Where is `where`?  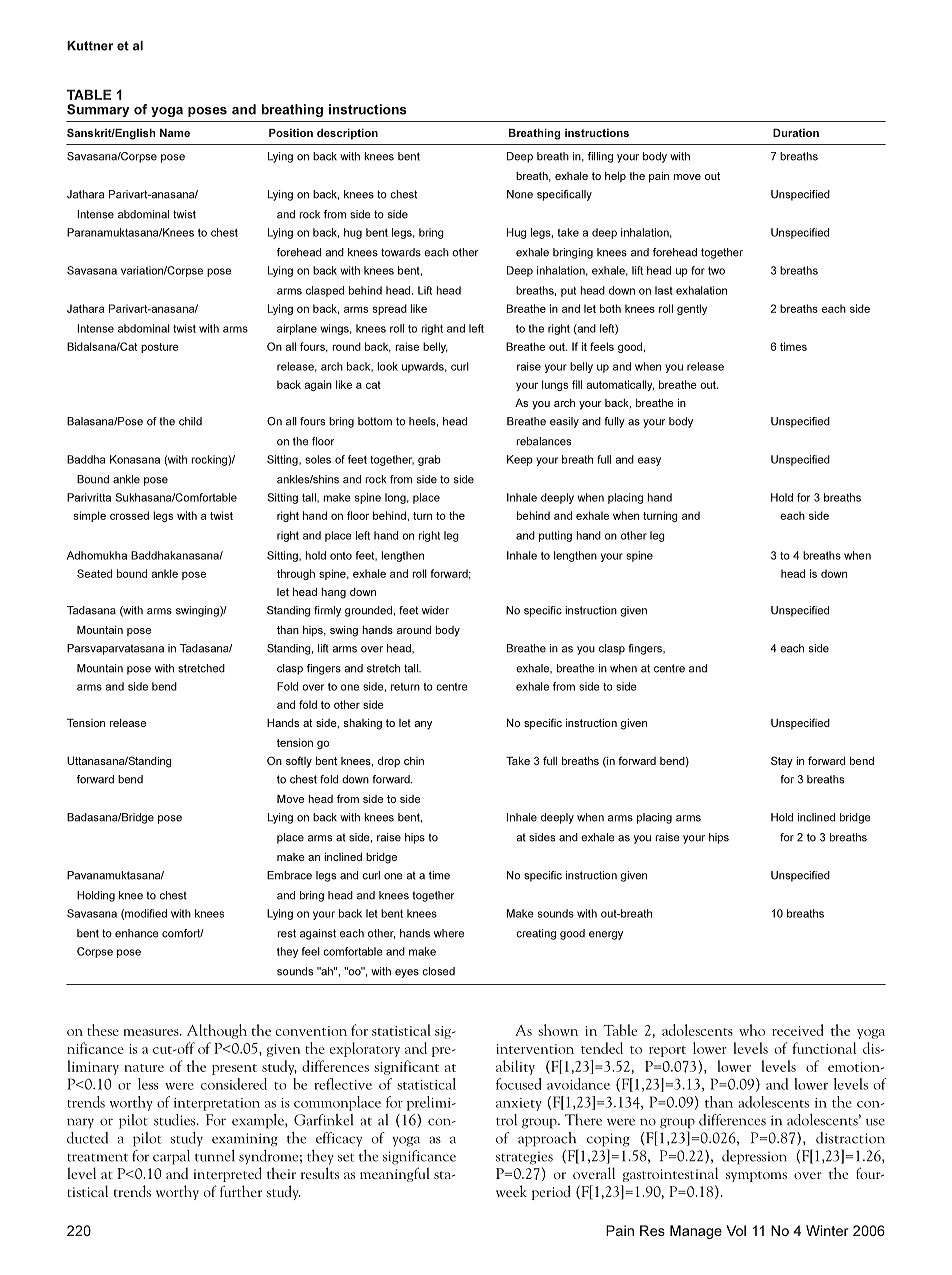 where is located at coordinates (449, 933).
